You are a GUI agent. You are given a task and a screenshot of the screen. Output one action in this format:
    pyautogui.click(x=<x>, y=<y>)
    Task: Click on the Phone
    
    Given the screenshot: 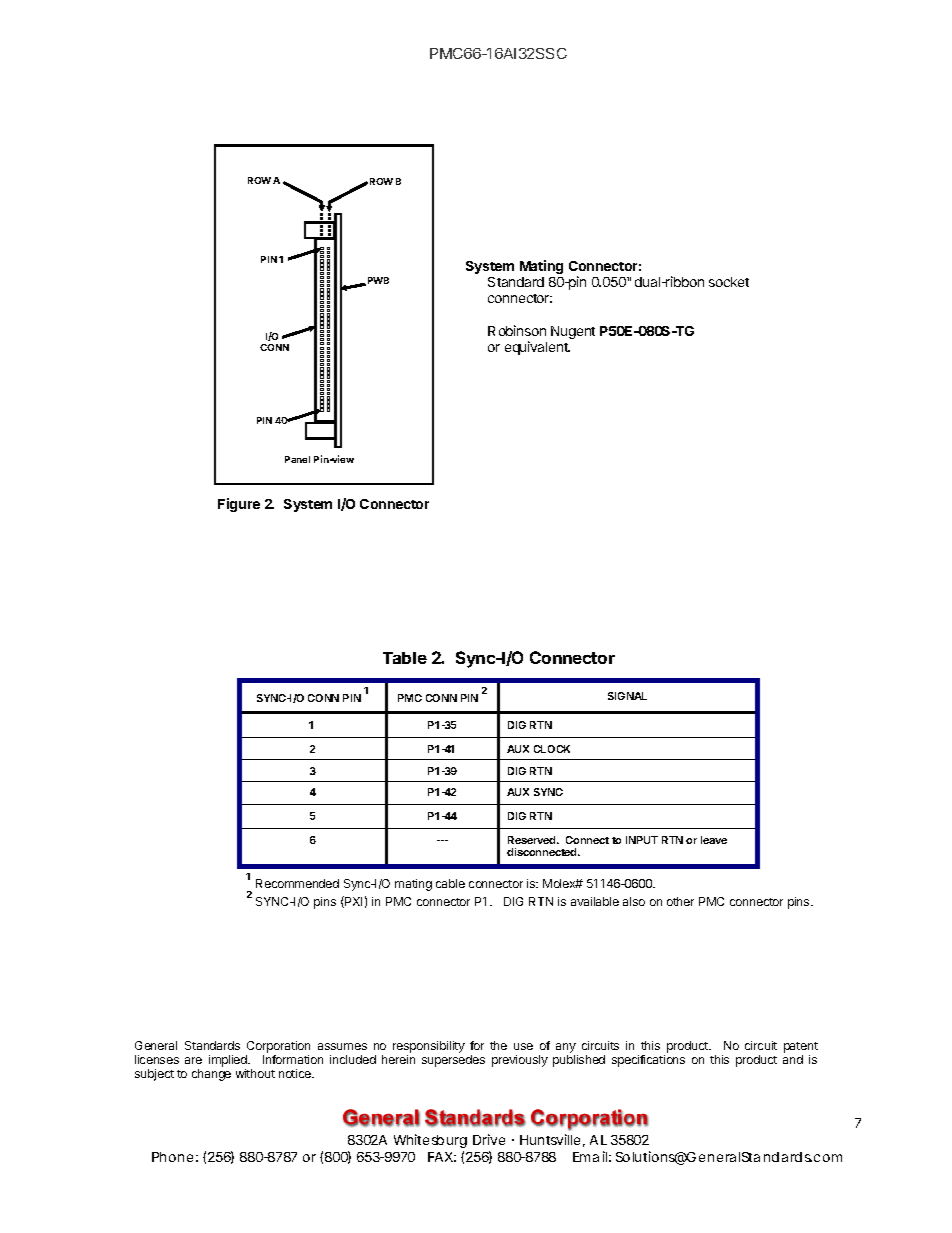 What is the action you would take?
    pyautogui.click(x=172, y=1157)
